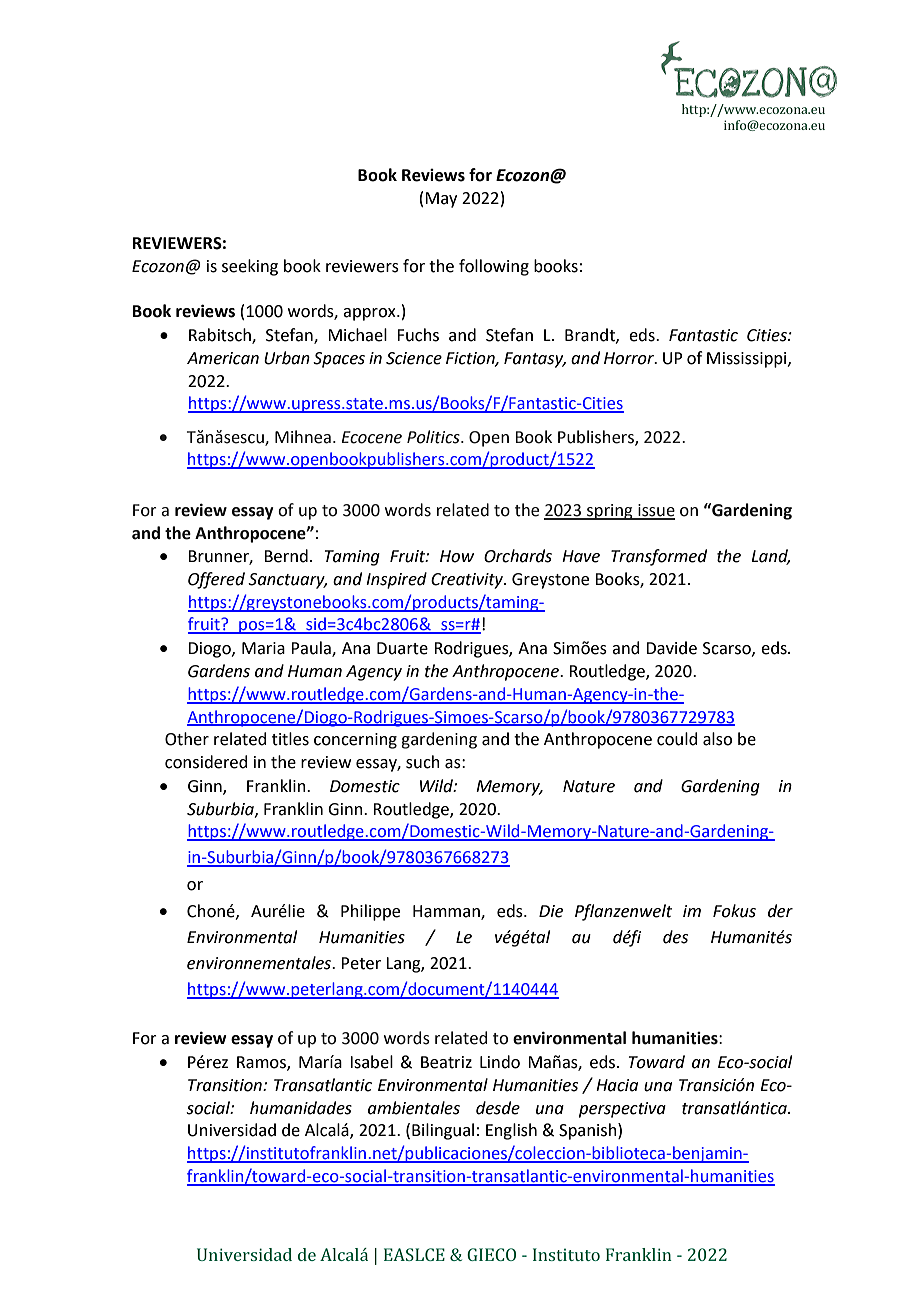  I want to click on issue, so click(655, 511).
